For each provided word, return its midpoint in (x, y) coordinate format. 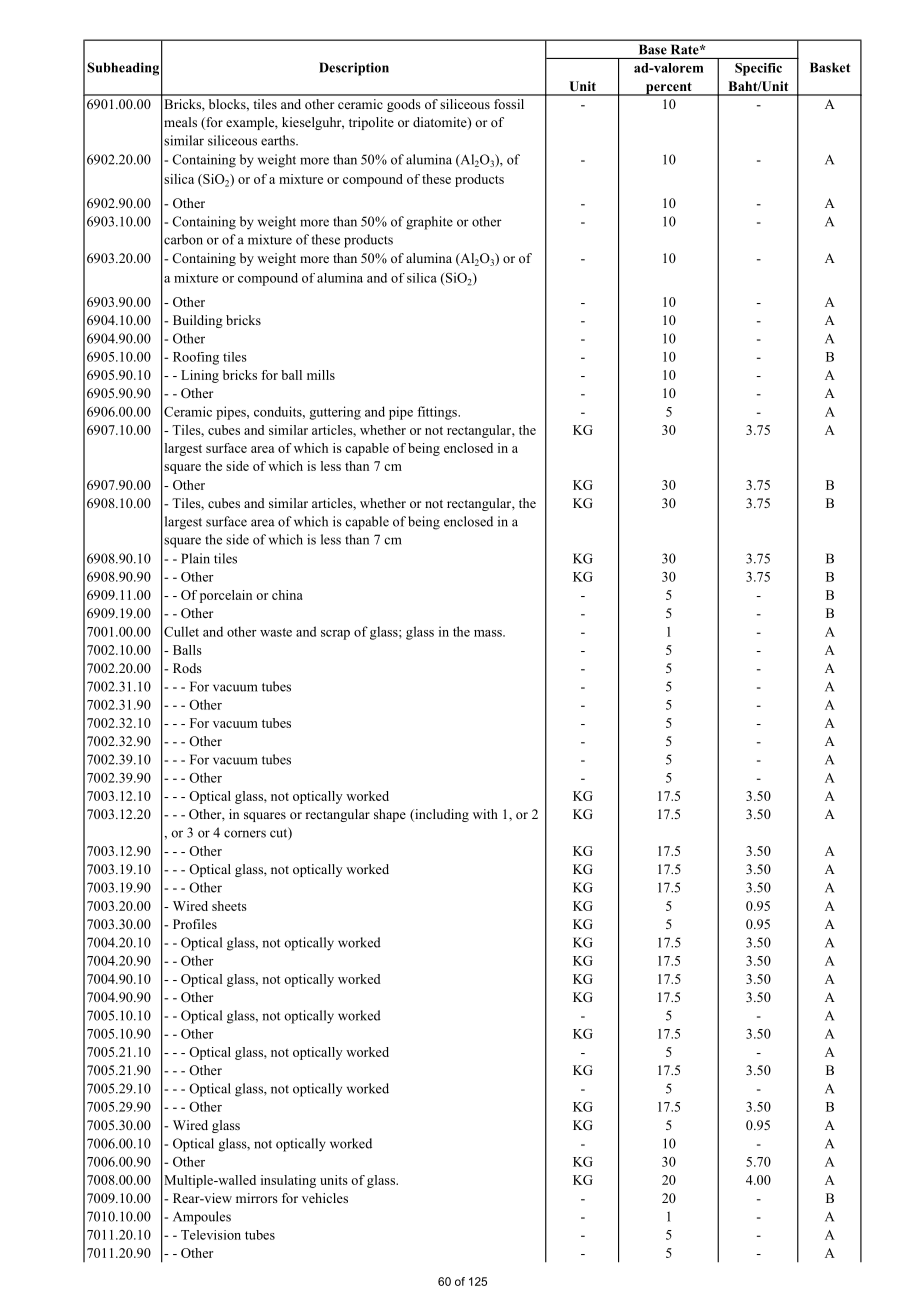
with (485, 814)
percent (669, 89)
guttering (335, 413)
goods (404, 105)
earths (279, 140)
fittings (438, 413)
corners (245, 834)
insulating (288, 1181)
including (441, 815)
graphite (429, 223)
